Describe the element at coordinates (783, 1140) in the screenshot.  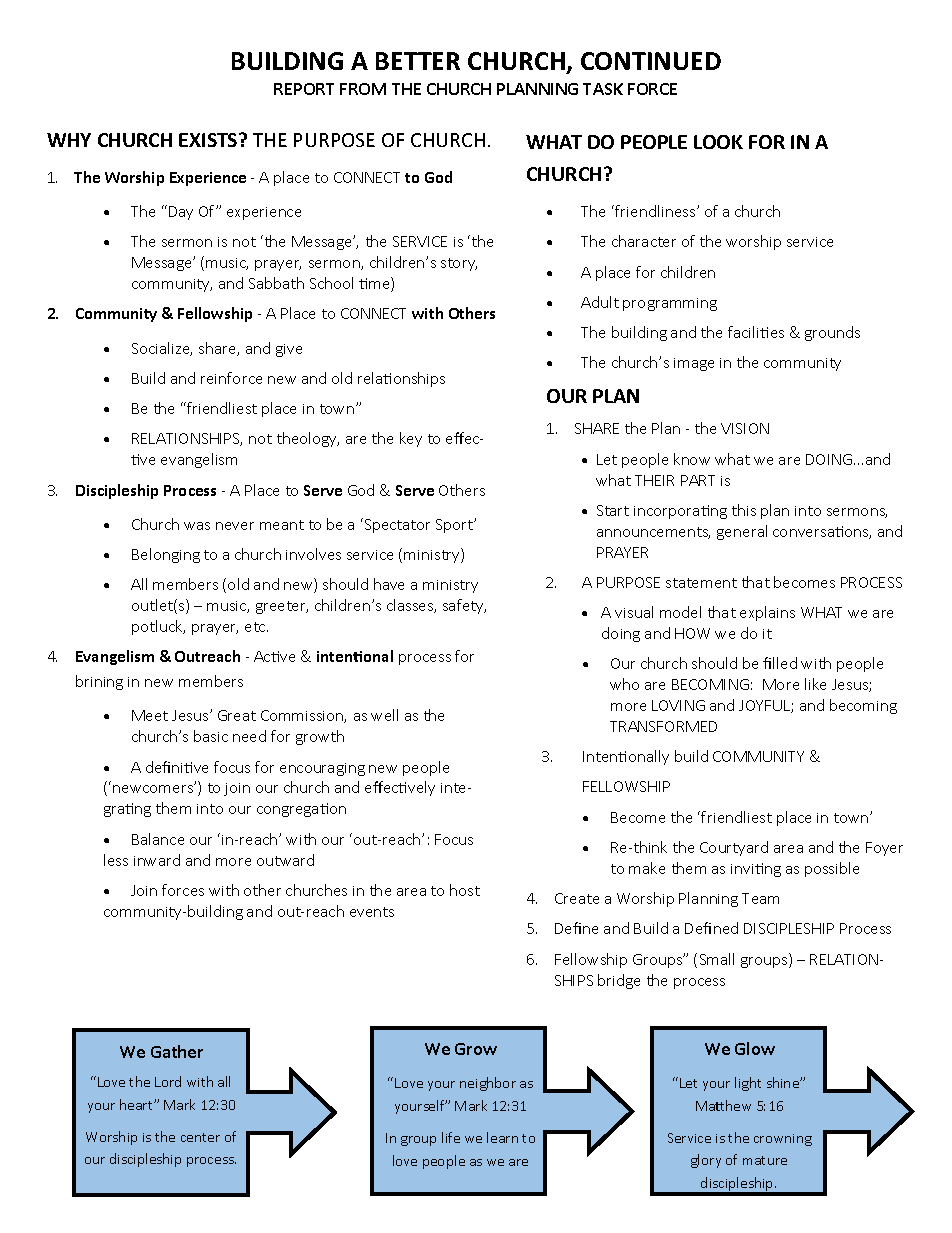
I see `crowning` at that location.
